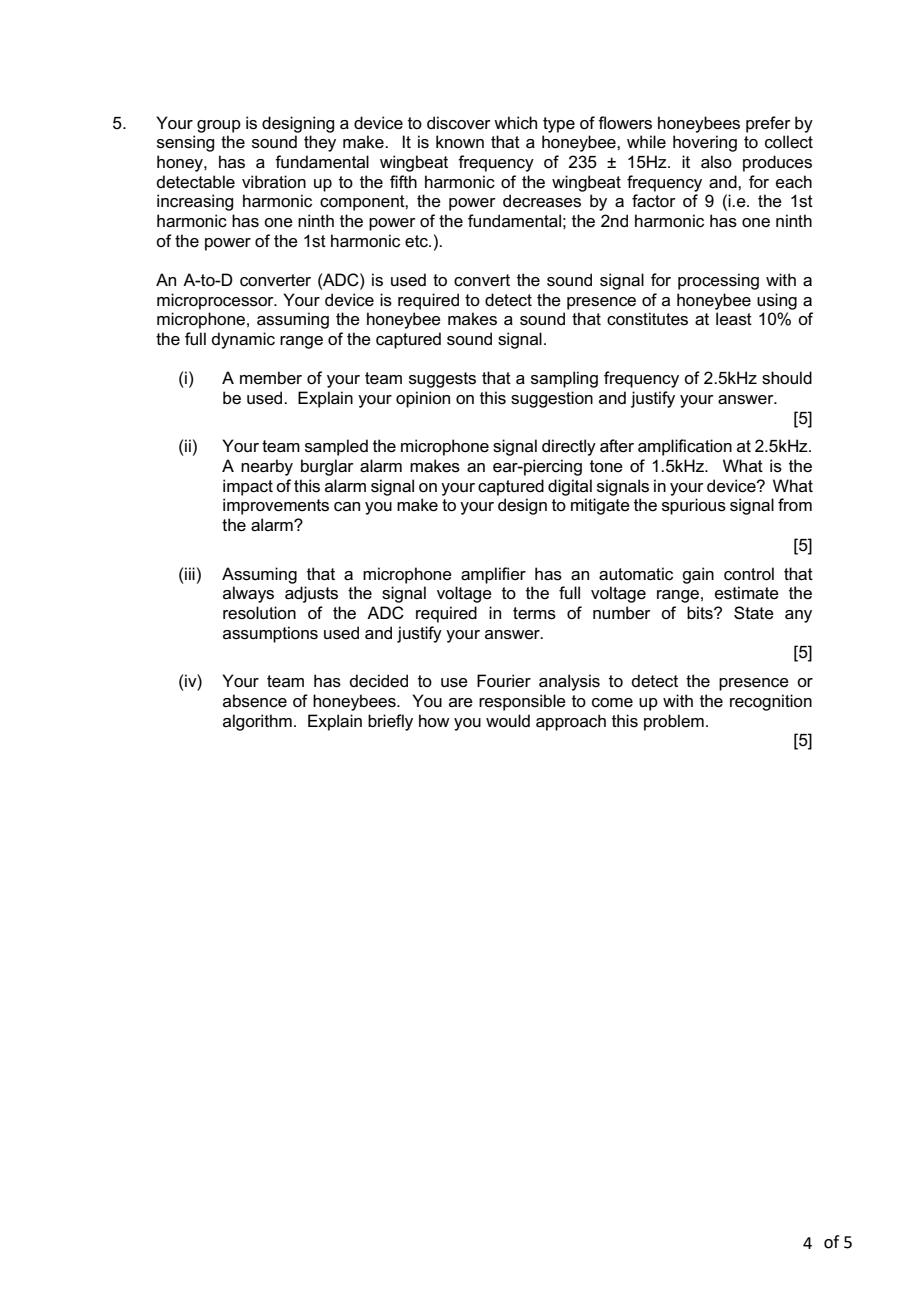 The image size is (924, 1308). What do you see at coordinates (771, 702) in the screenshot?
I see `recognition` at bounding box center [771, 702].
